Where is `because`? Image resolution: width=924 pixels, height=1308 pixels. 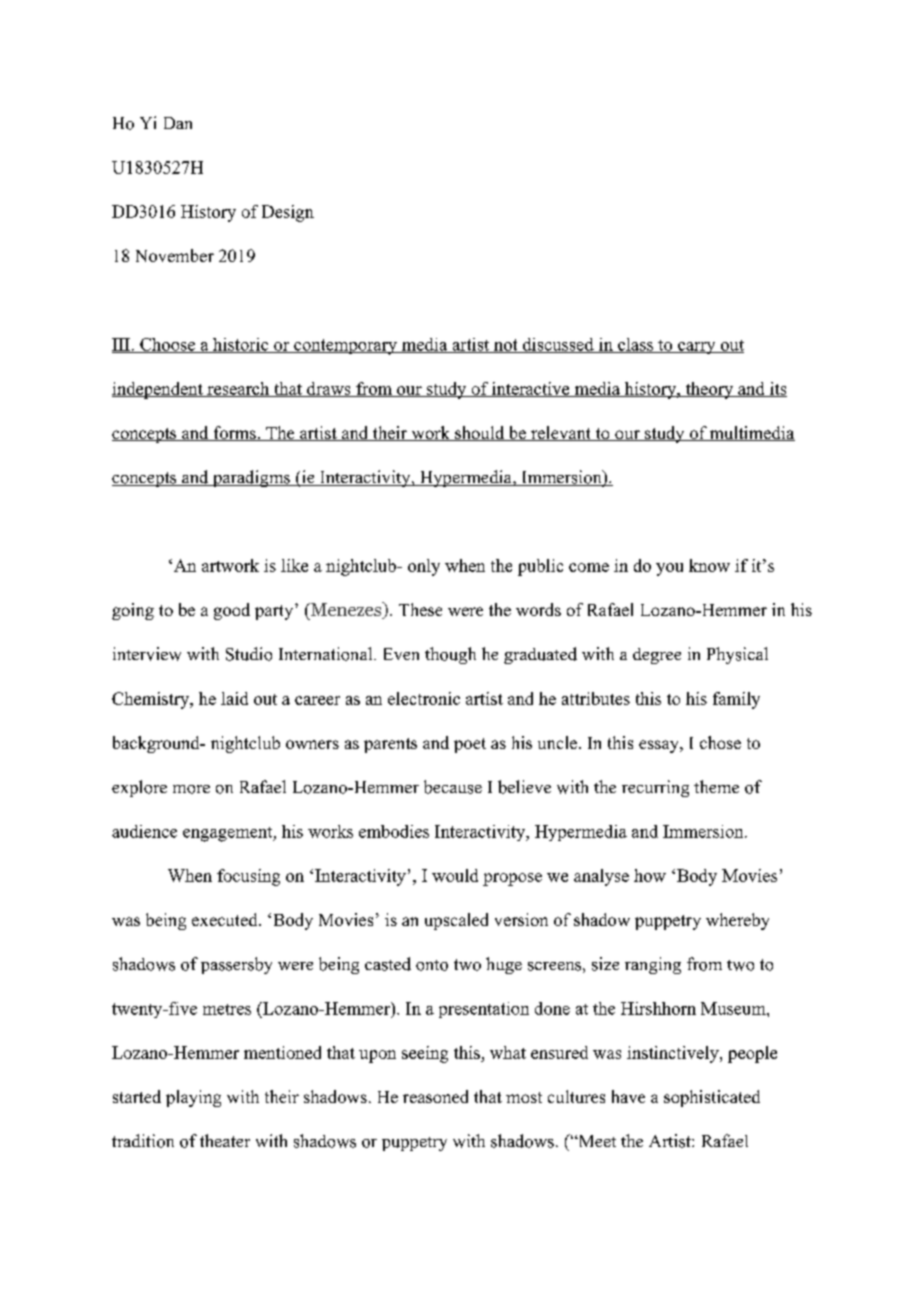 because is located at coordinates (453, 787).
